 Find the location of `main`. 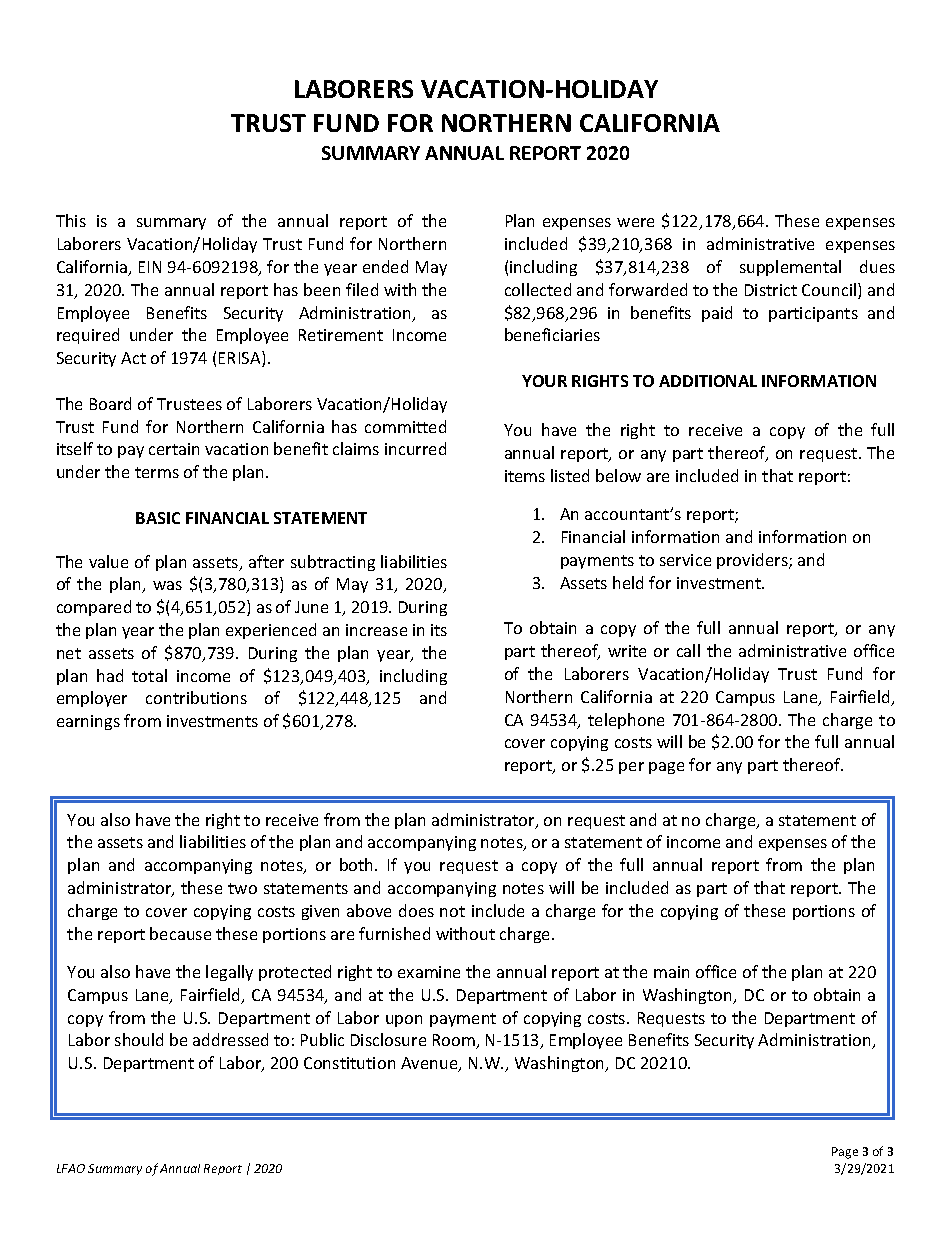

main is located at coordinates (671, 972).
